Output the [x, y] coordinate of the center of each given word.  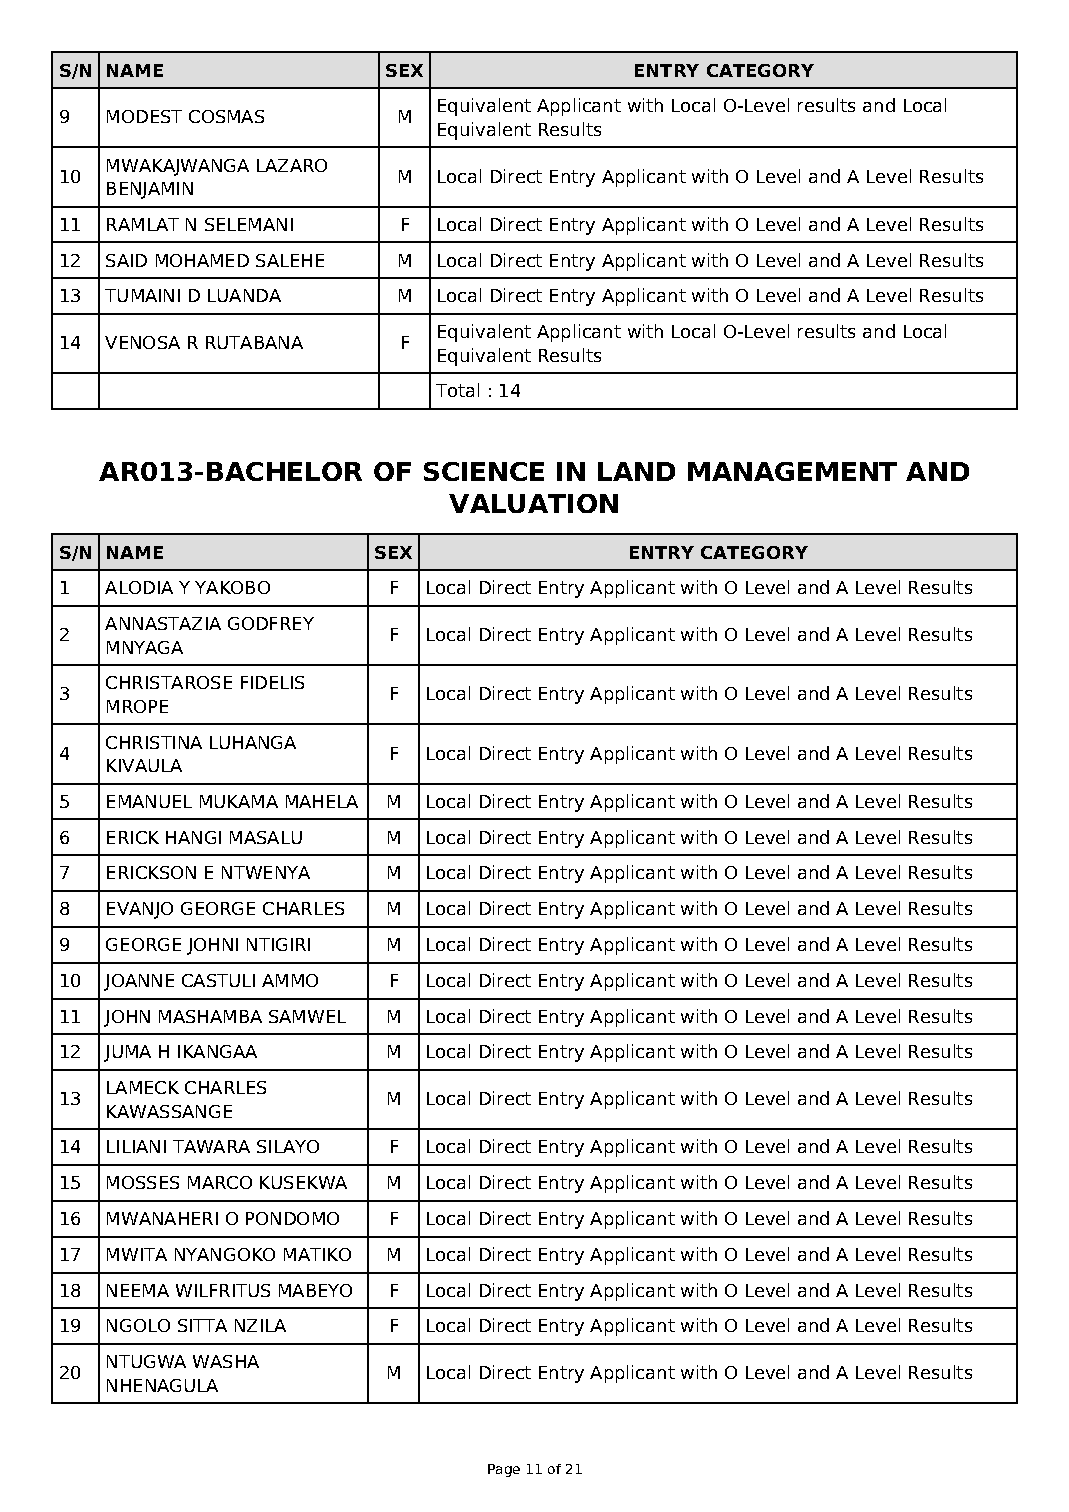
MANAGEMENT [792, 471]
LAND [636, 471]
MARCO [220, 1182]
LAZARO [292, 165]
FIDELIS [272, 682]
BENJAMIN [150, 190]
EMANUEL [149, 801]
